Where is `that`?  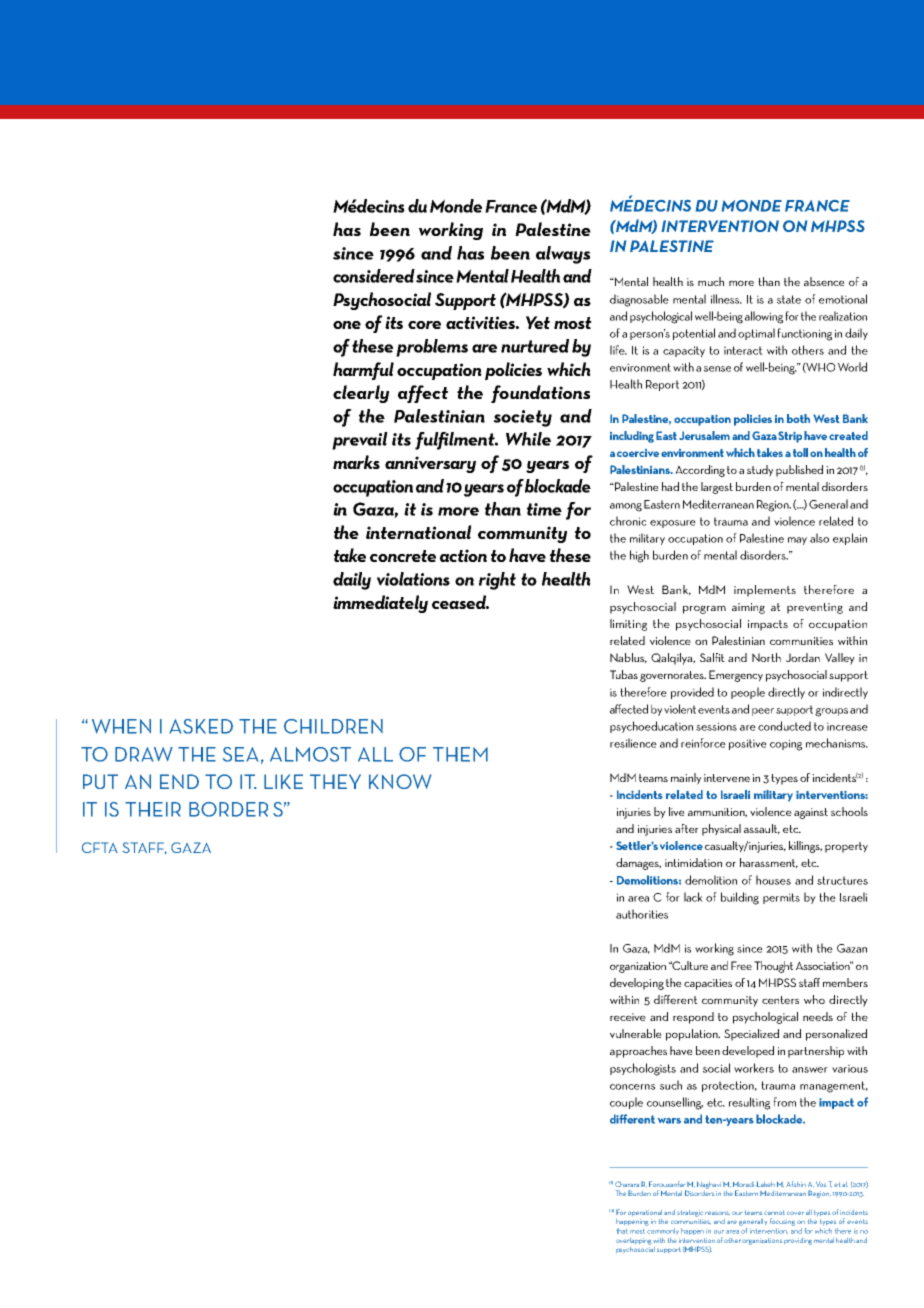
that is located at coordinates (622, 1231).
